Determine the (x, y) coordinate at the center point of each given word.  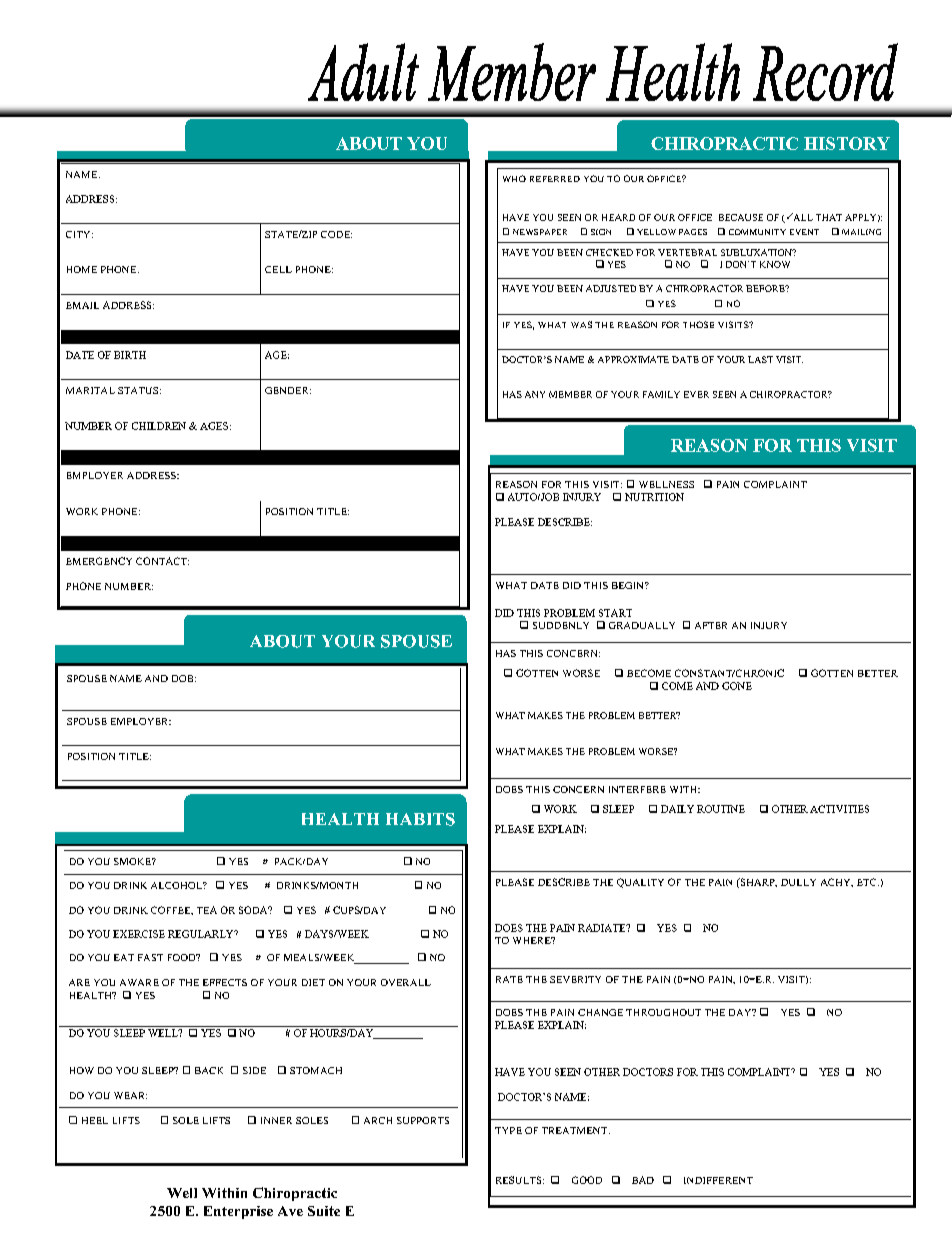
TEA (207, 910)
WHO (514, 178)
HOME (82, 269)
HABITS (420, 819)
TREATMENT (574, 1130)
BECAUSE (741, 217)
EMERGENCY (99, 561)
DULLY (798, 882)
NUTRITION (654, 497)
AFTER (711, 625)
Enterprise (238, 1212)
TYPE (508, 1130)
